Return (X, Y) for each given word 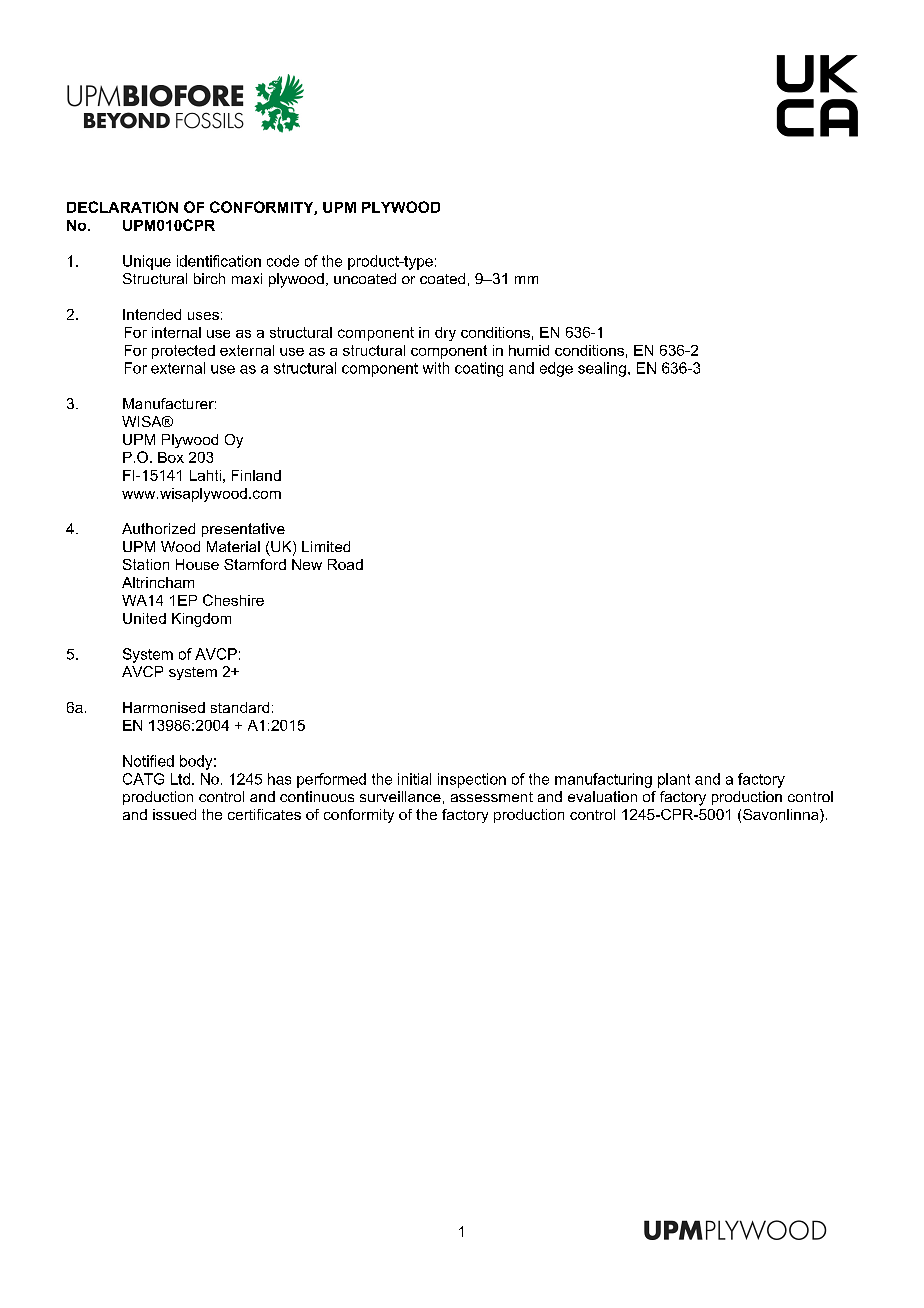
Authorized (158, 528)
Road (345, 564)
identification (219, 261)
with (436, 368)
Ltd (180, 779)
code (283, 261)
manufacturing (603, 780)
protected (183, 352)
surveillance (400, 796)
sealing (602, 369)
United (144, 618)
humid (529, 350)
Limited (326, 546)
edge (556, 369)
